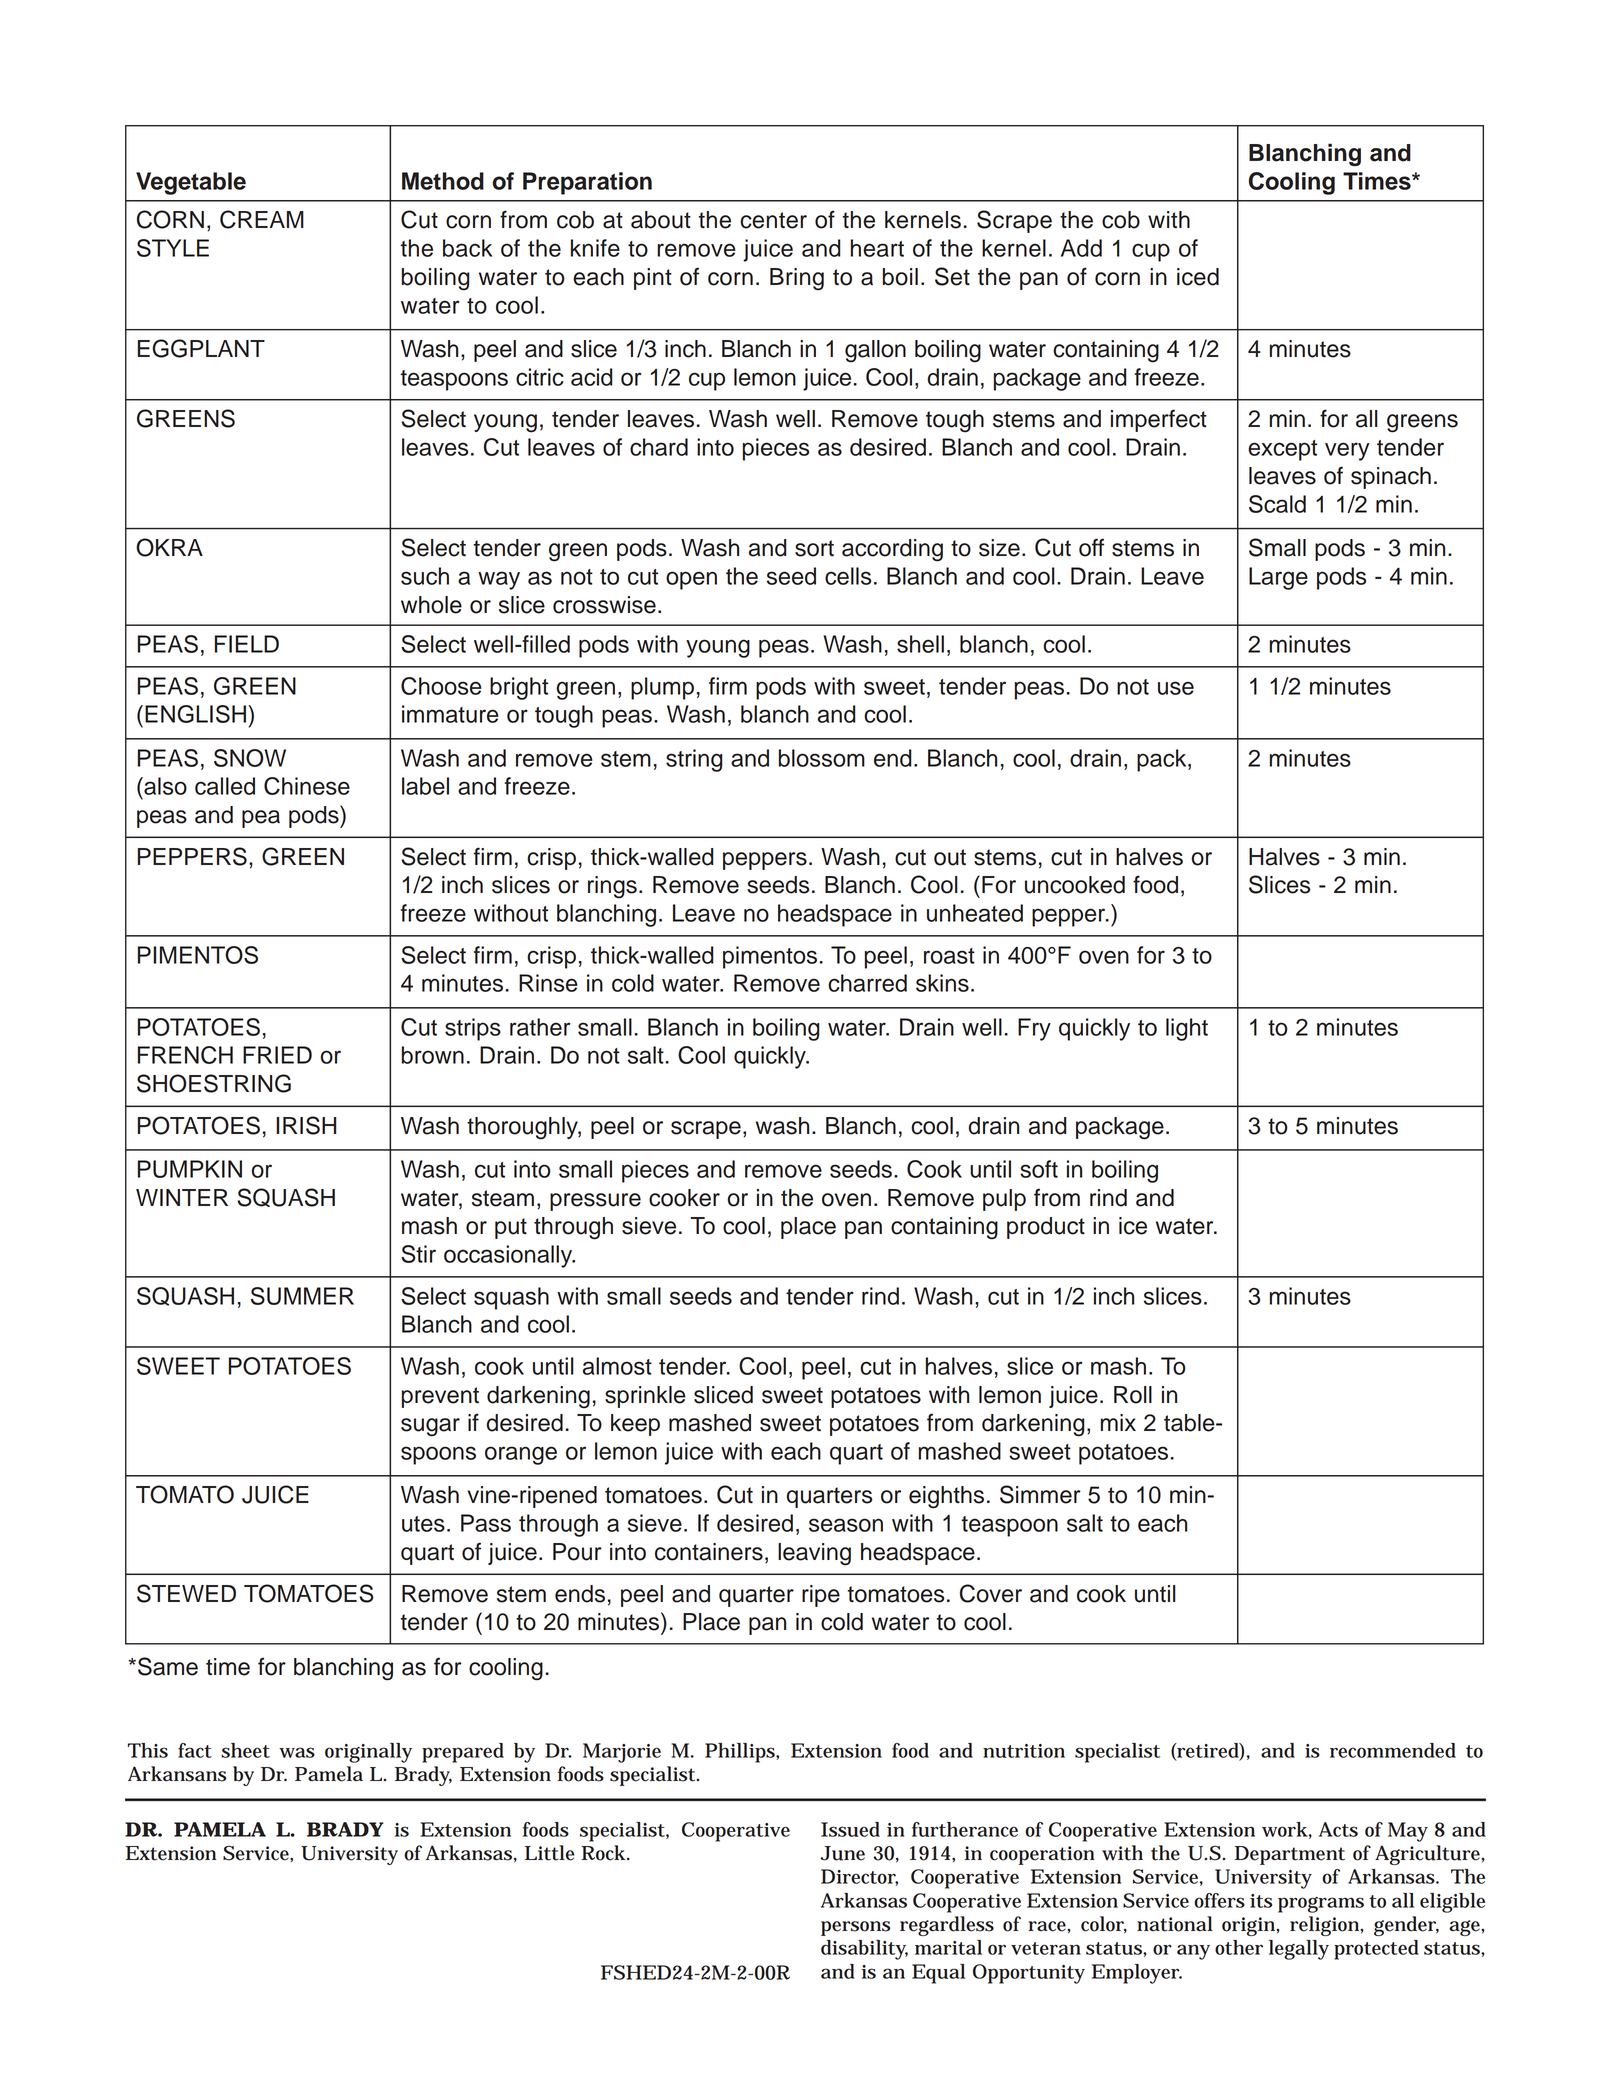 The height and width of the screenshot is (2084, 1611). Describe the element at coordinates (1081, 248) in the screenshot. I see `Add` at that location.
